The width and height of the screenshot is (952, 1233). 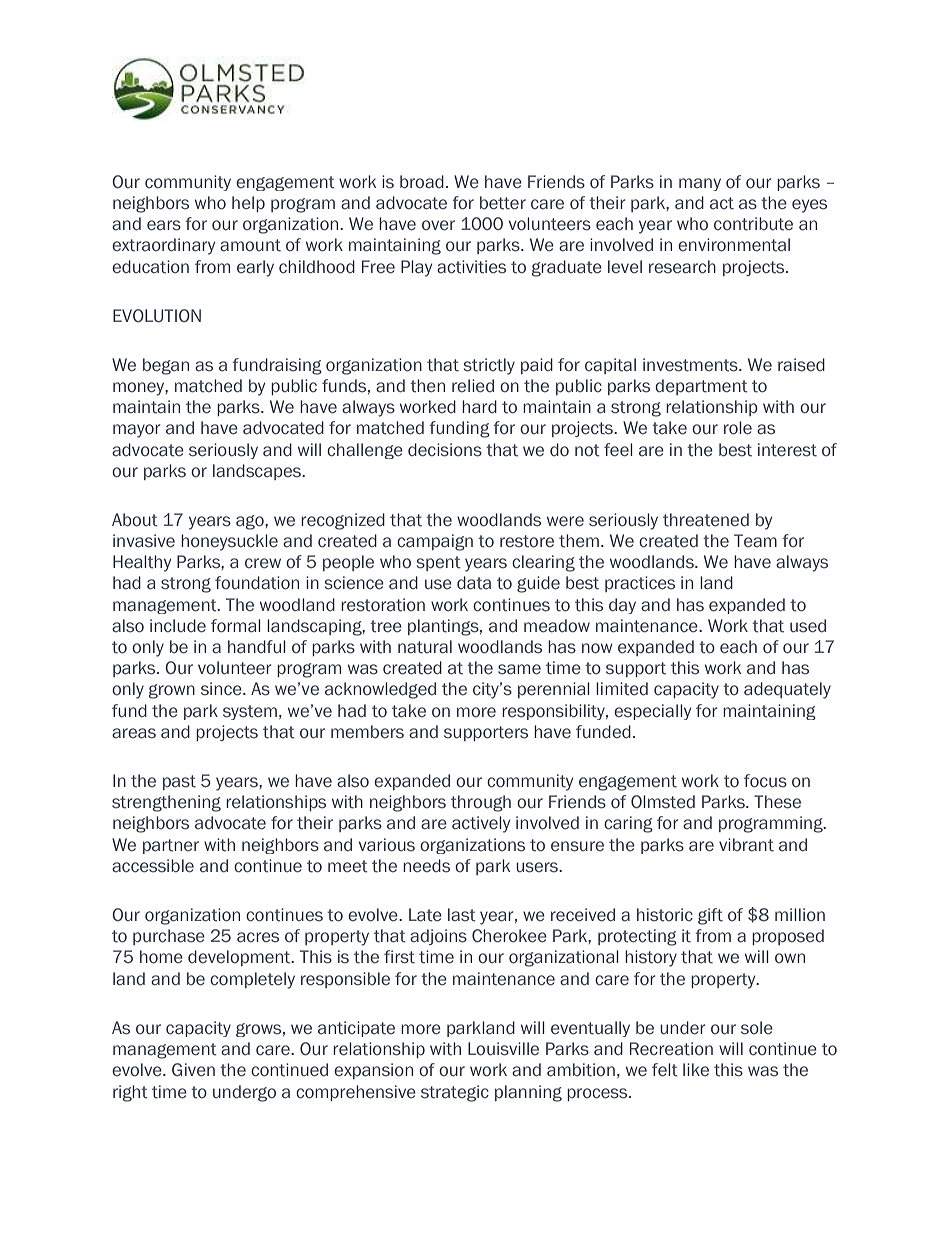 What do you see at coordinates (503, 203) in the screenshot?
I see `better` at bounding box center [503, 203].
